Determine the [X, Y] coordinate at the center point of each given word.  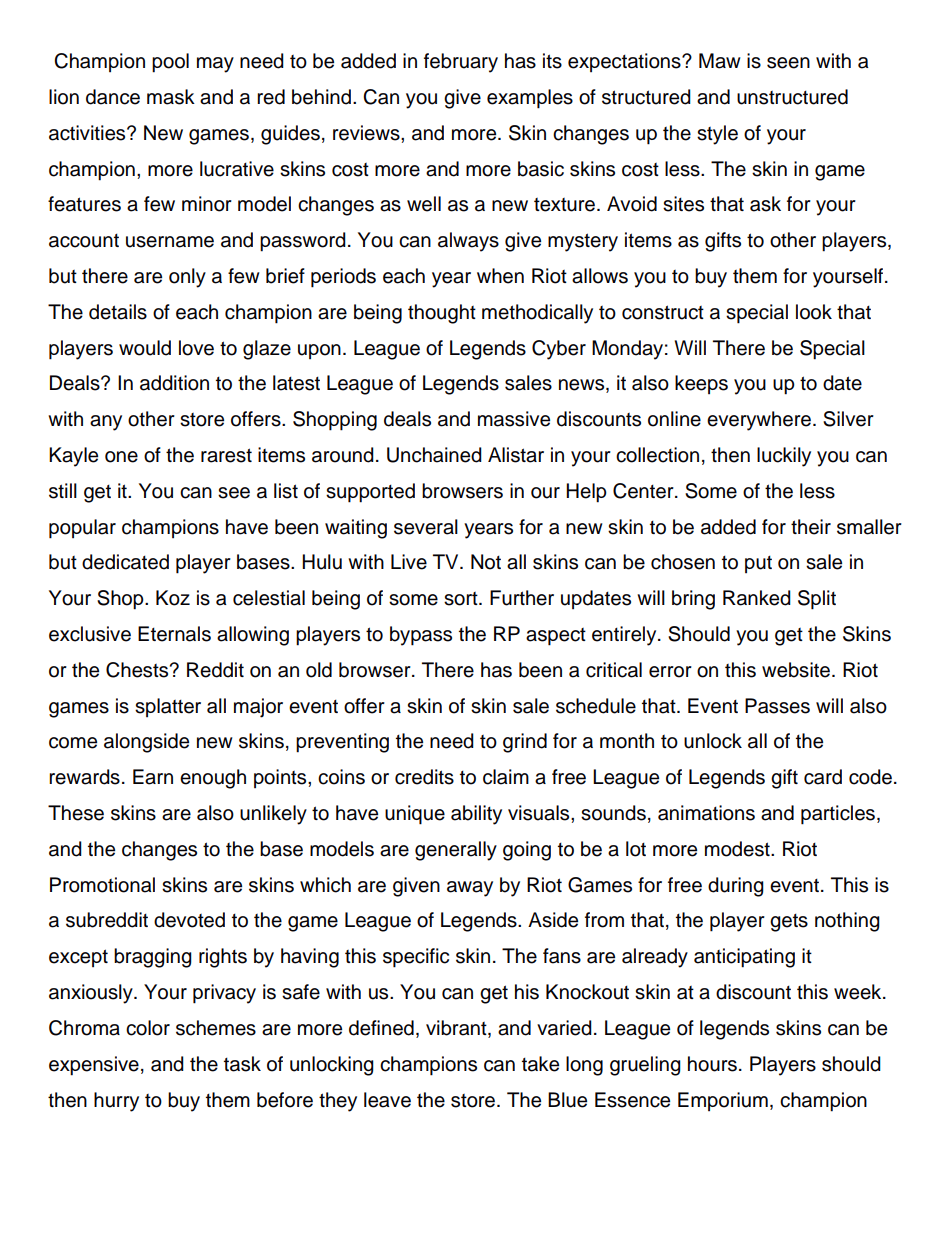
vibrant [457, 1029]
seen [788, 63]
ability [476, 815]
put [758, 564]
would [145, 348]
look [814, 312]
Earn [153, 777]
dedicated [125, 562]
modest [738, 849]
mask [171, 97]
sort [462, 599]
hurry [116, 1102]
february [461, 63]
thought [442, 314]
